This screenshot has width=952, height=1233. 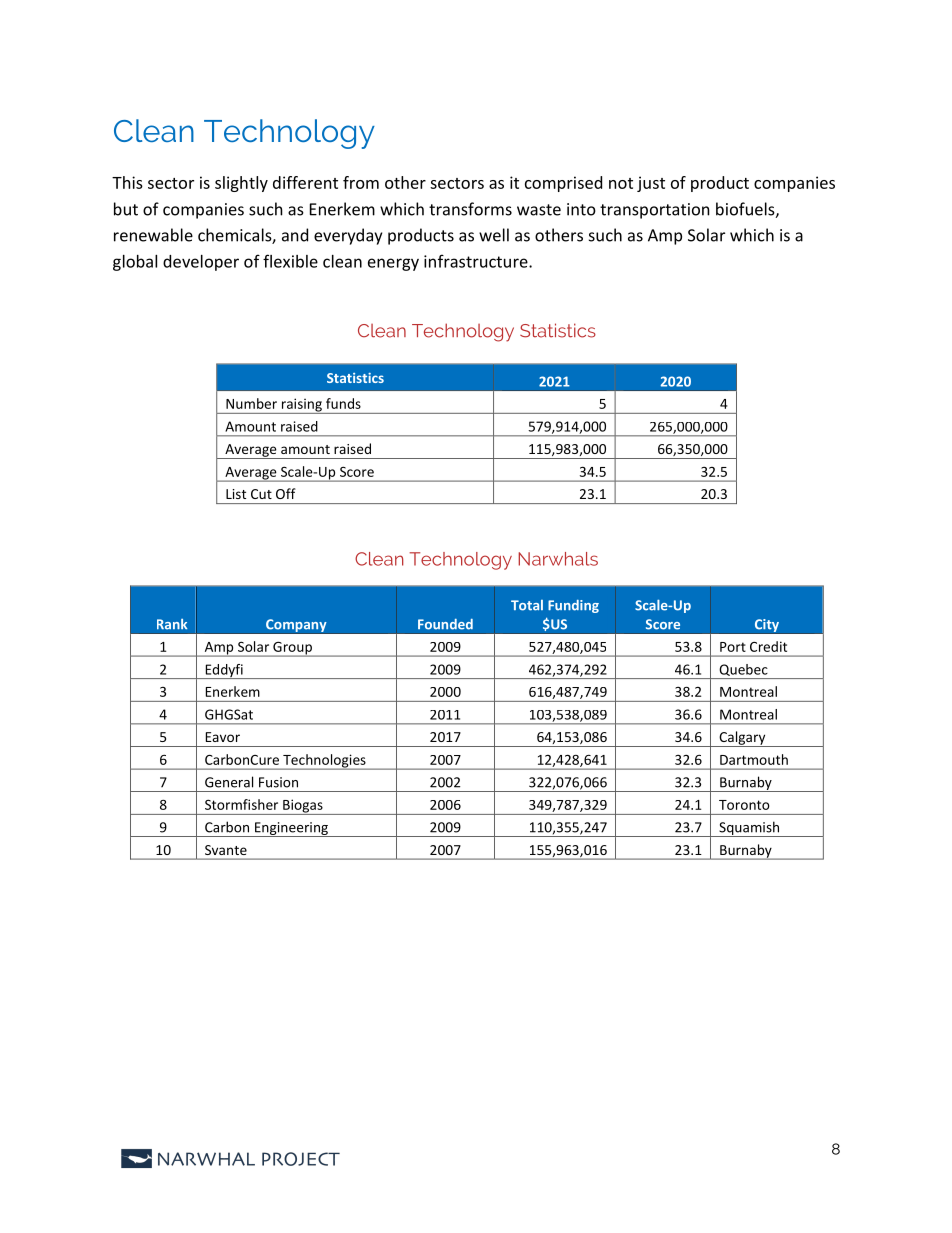 What do you see at coordinates (744, 805) in the screenshot?
I see `Toronto` at bounding box center [744, 805].
